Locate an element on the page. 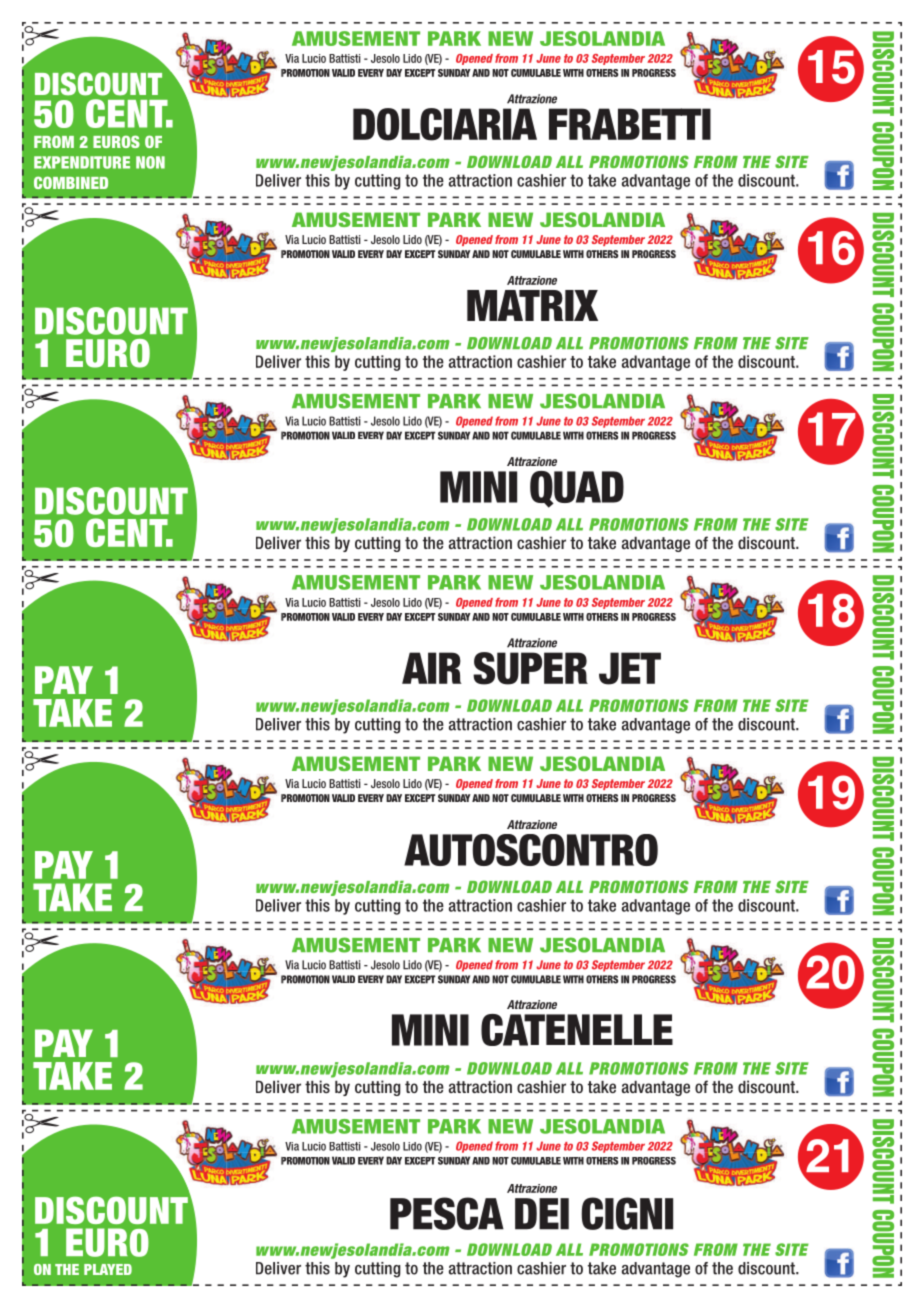 Image resolution: width=924 pixels, height=1308 pixels. PLAYED is located at coordinates (108, 1269).
